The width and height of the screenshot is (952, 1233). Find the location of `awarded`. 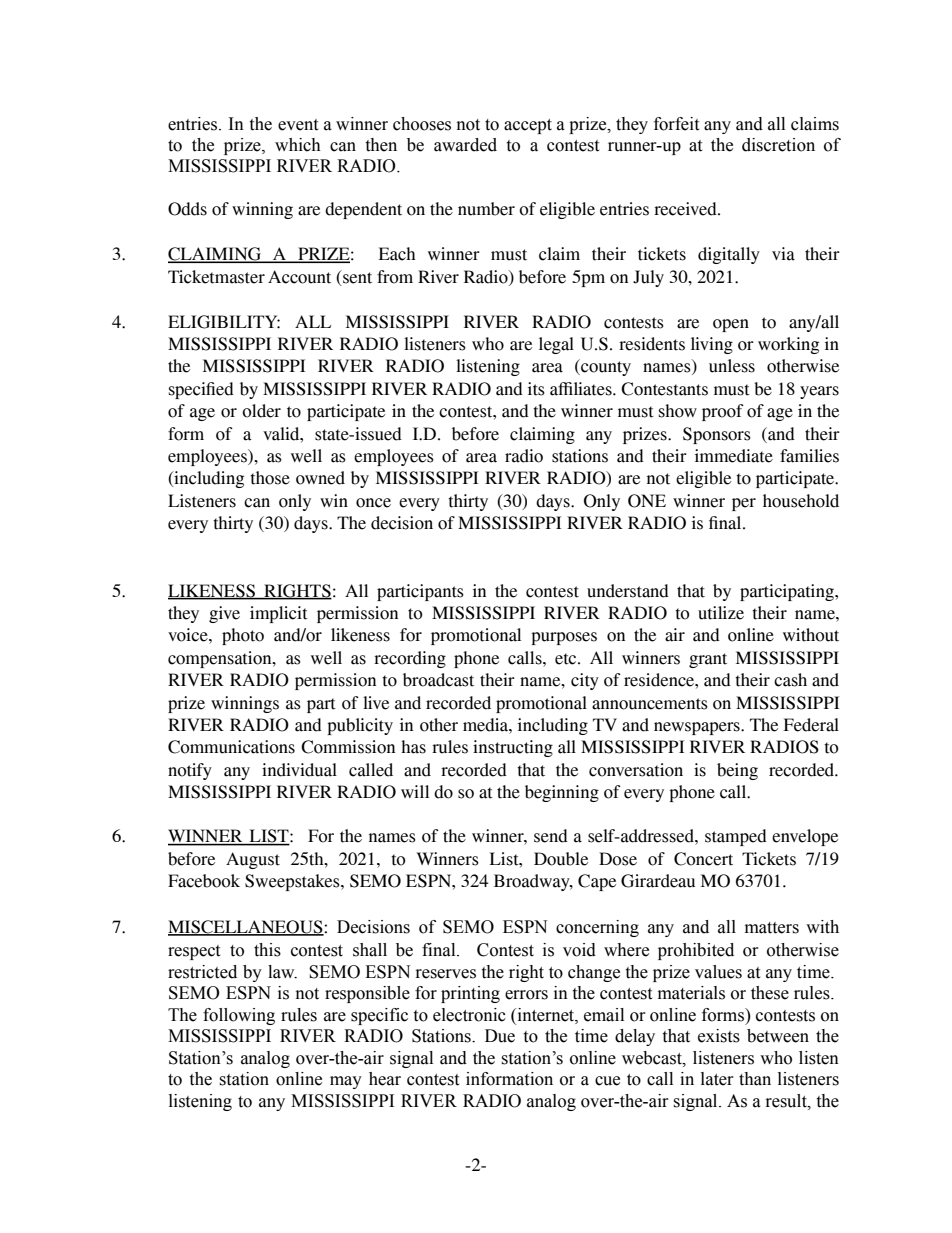

awarded is located at coordinates (465, 145).
